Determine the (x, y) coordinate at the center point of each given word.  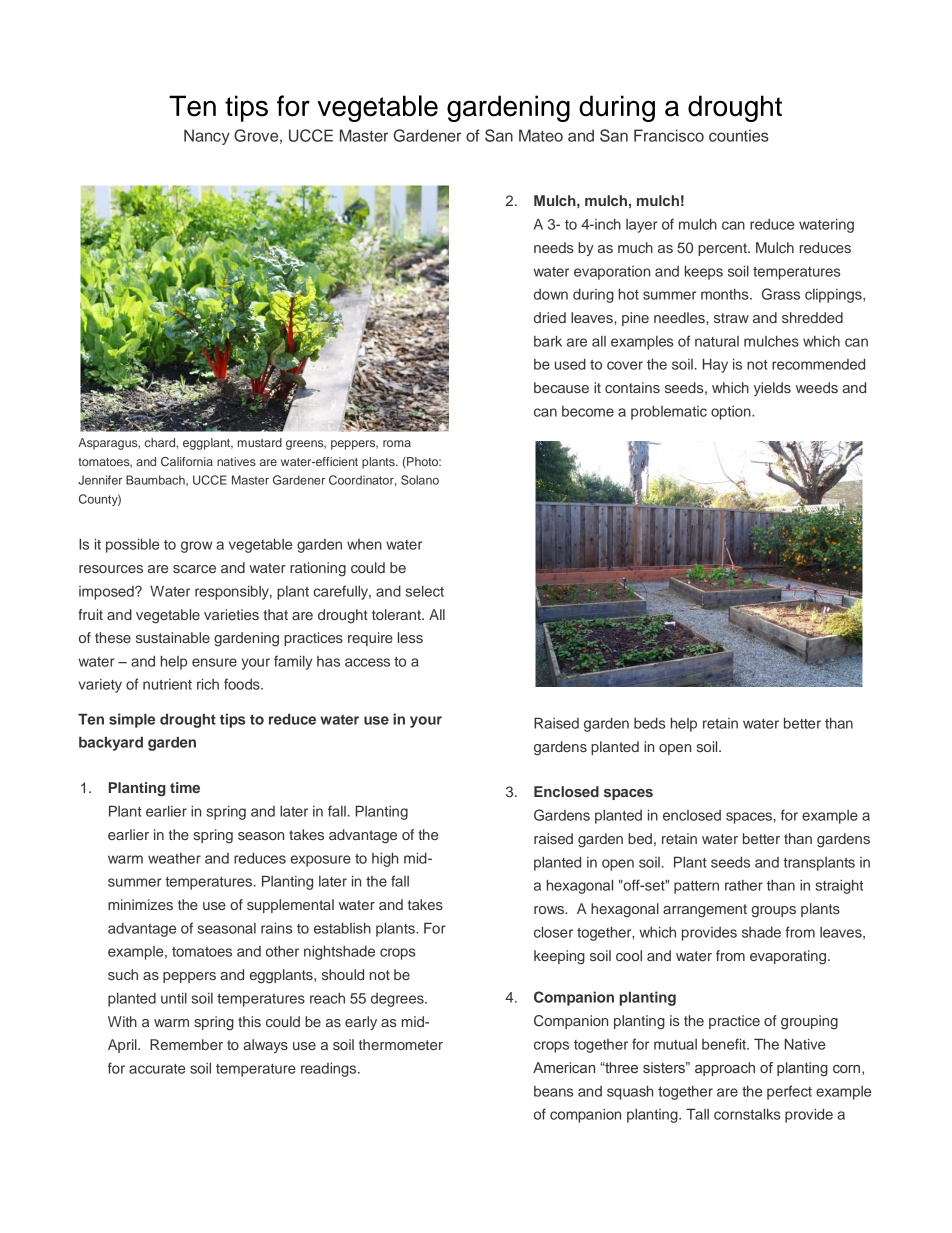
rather (744, 885)
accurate (157, 1069)
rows (550, 910)
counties (739, 135)
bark (548, 341)
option (732, 413)
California (187, 461)
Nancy (207, 137)
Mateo (541, 135)
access (367, 662)
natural (717, 341)
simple (132, 720)
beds (650, 723)
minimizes (140, 904)
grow (196, 547)
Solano (420, 480)
